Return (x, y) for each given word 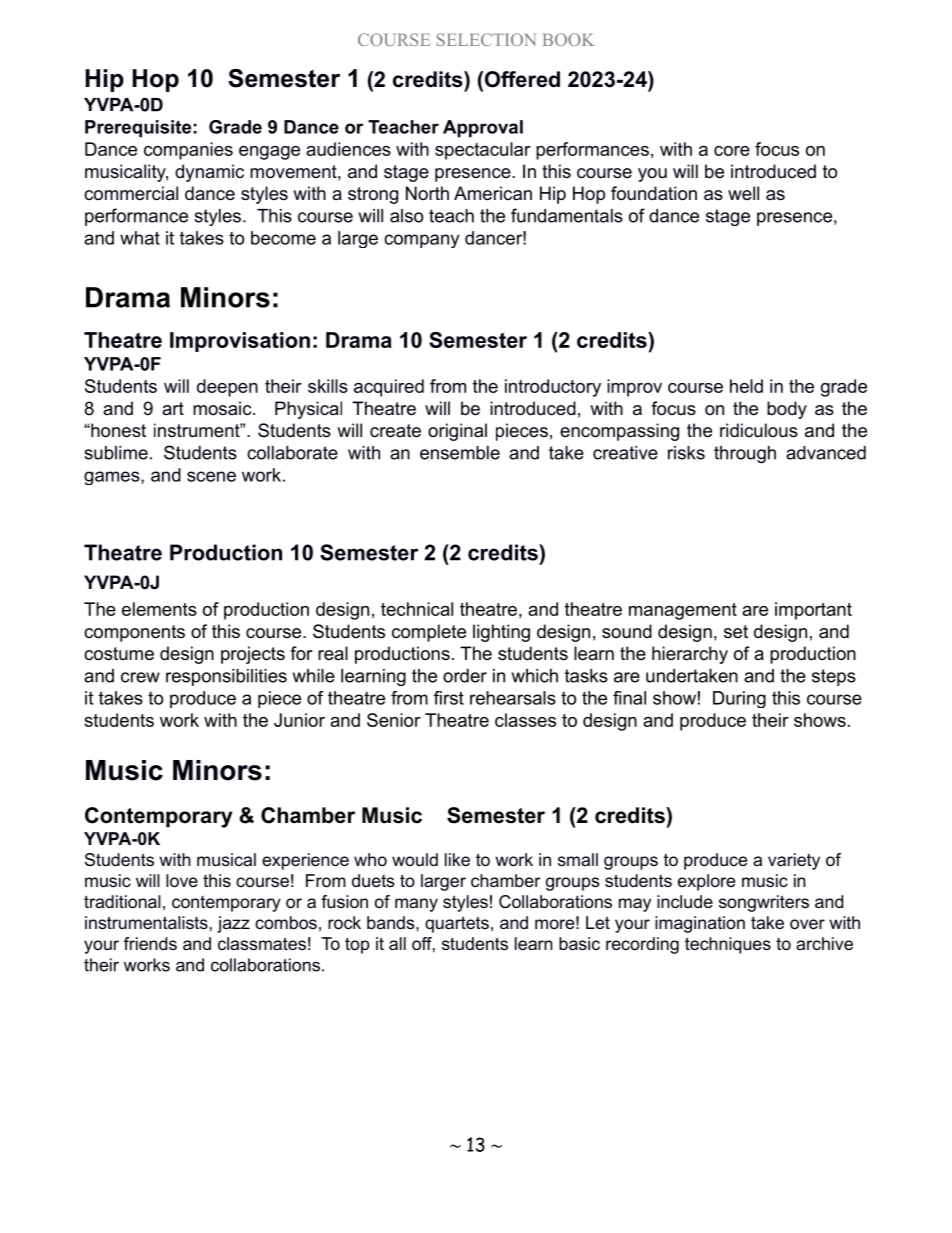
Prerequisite (138, 128)
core (732, 151)
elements (159, 609)
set (736, 632)
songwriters (764, 903)
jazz (233, 924)
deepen (227, 388)
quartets (457, 924)
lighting (501, 633)
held (746, 386)
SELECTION (486, 39)
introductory (553, 388)
